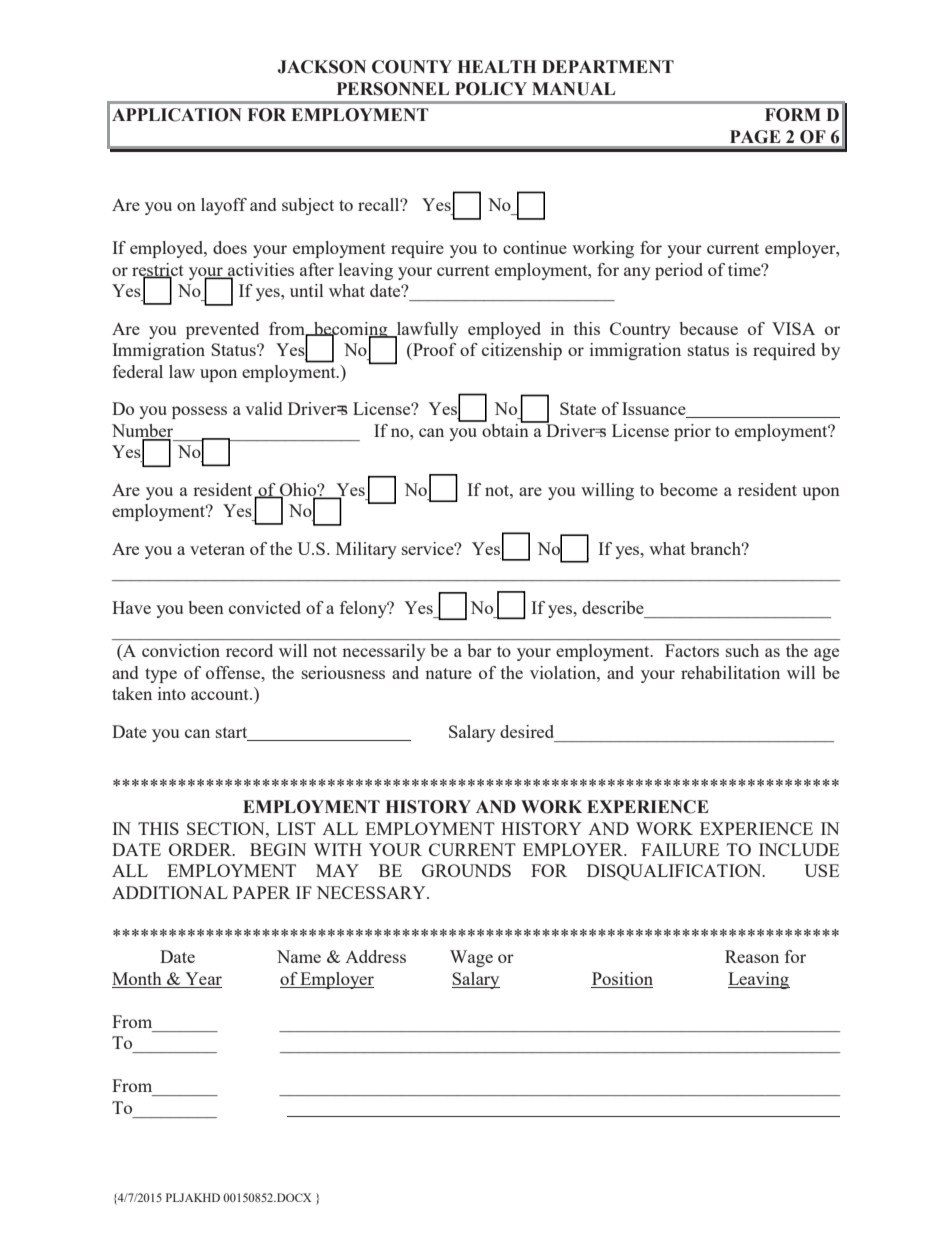 This image has height=1233, width=952. What do you see at coordinates (471, 958) in the image?
I see `Wage` at bounding box center [471, 958].
